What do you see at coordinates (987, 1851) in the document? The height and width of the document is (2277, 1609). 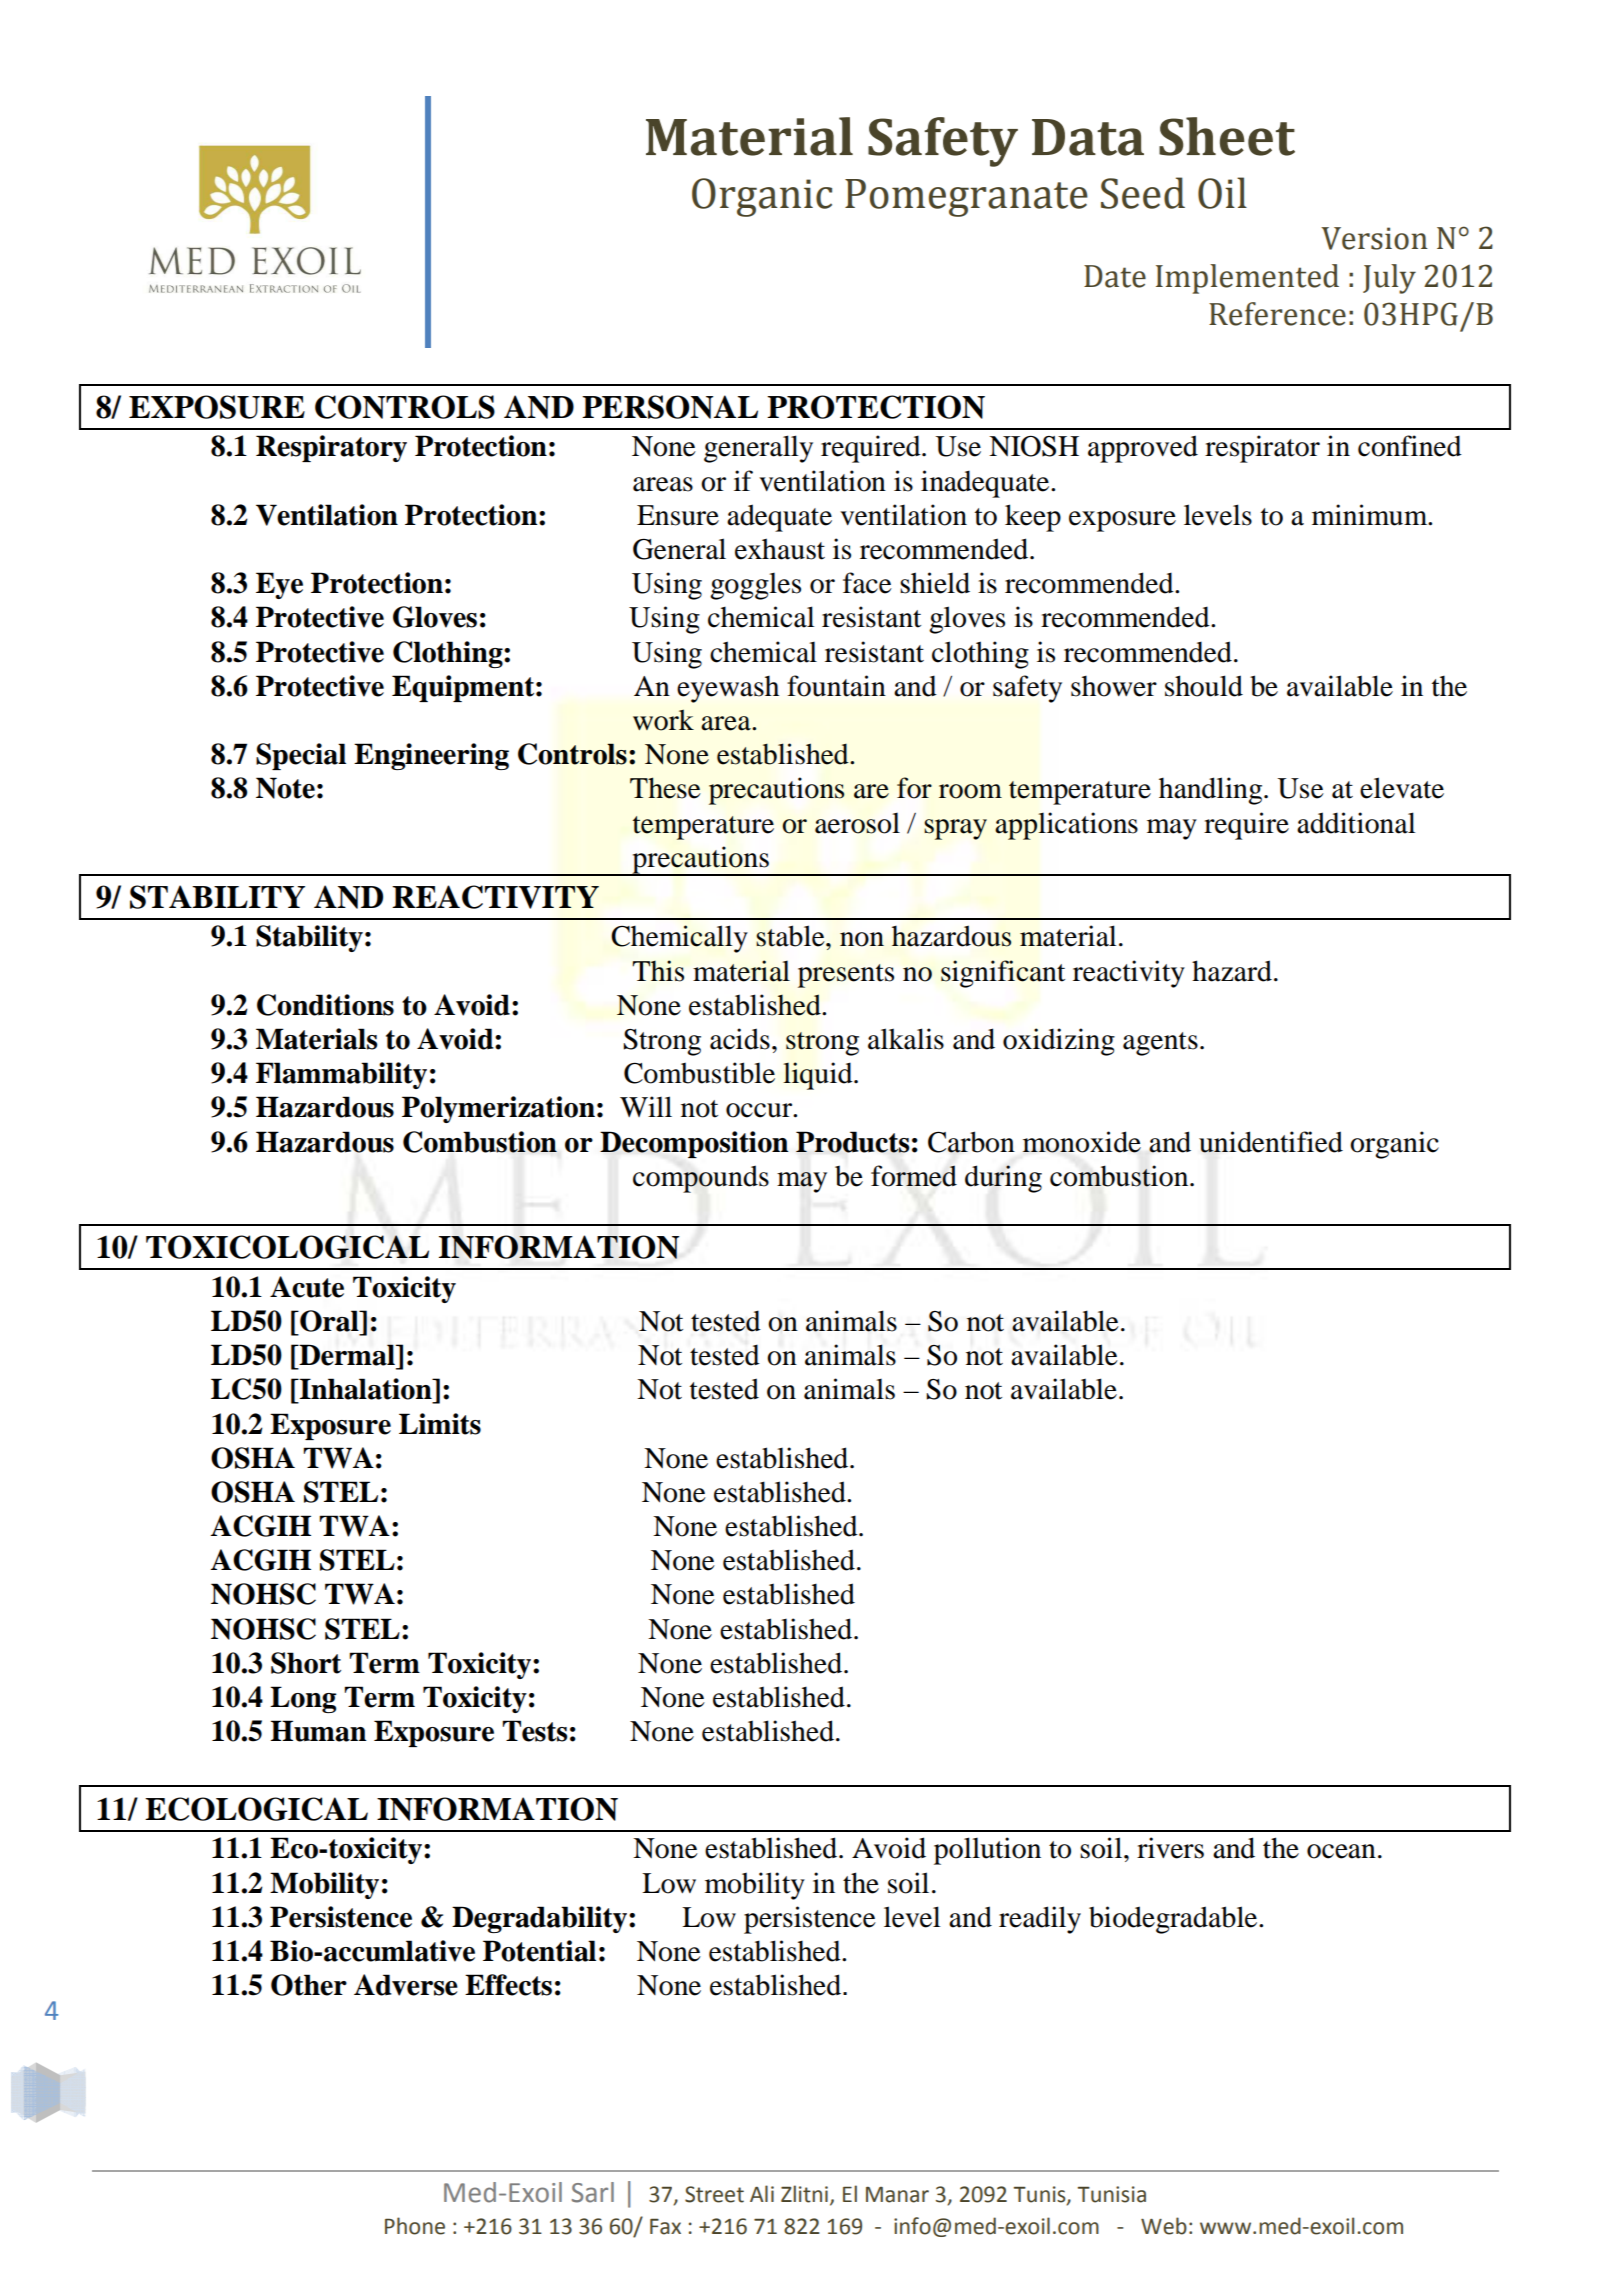 I see `pollution` at bounding box center [987, 1851].
